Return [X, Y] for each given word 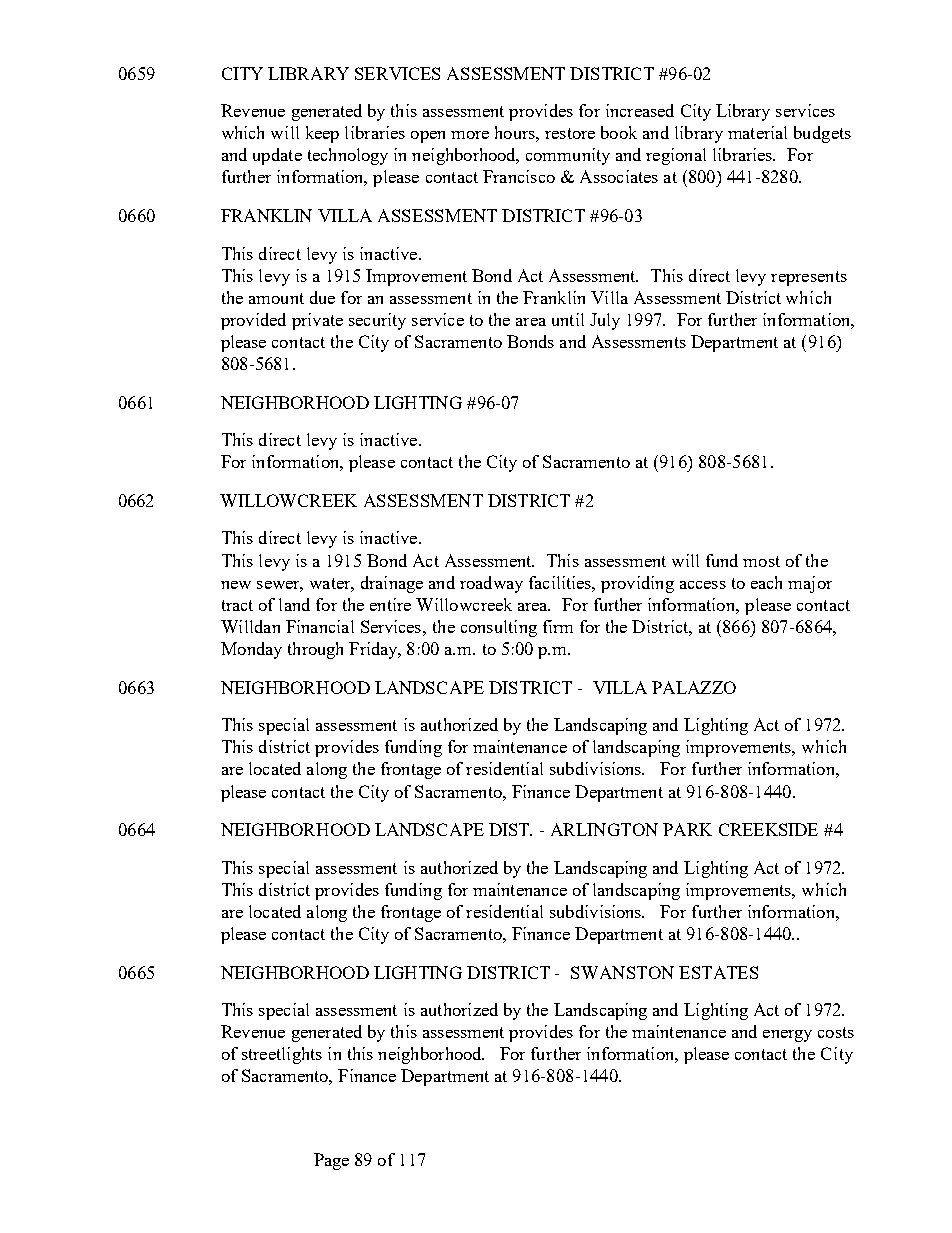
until [568, 319]
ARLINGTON [604, 829]
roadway [491, 584]
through [315, 650]
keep [322, 134]
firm [558, 626]
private [317, 321]
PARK [687, 829]
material [757, 132]
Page [331, 1161]
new [236, 585]
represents [809, 278]
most [761, 561]
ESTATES [718, 972]
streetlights [282, 1055]
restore [570, 133]
